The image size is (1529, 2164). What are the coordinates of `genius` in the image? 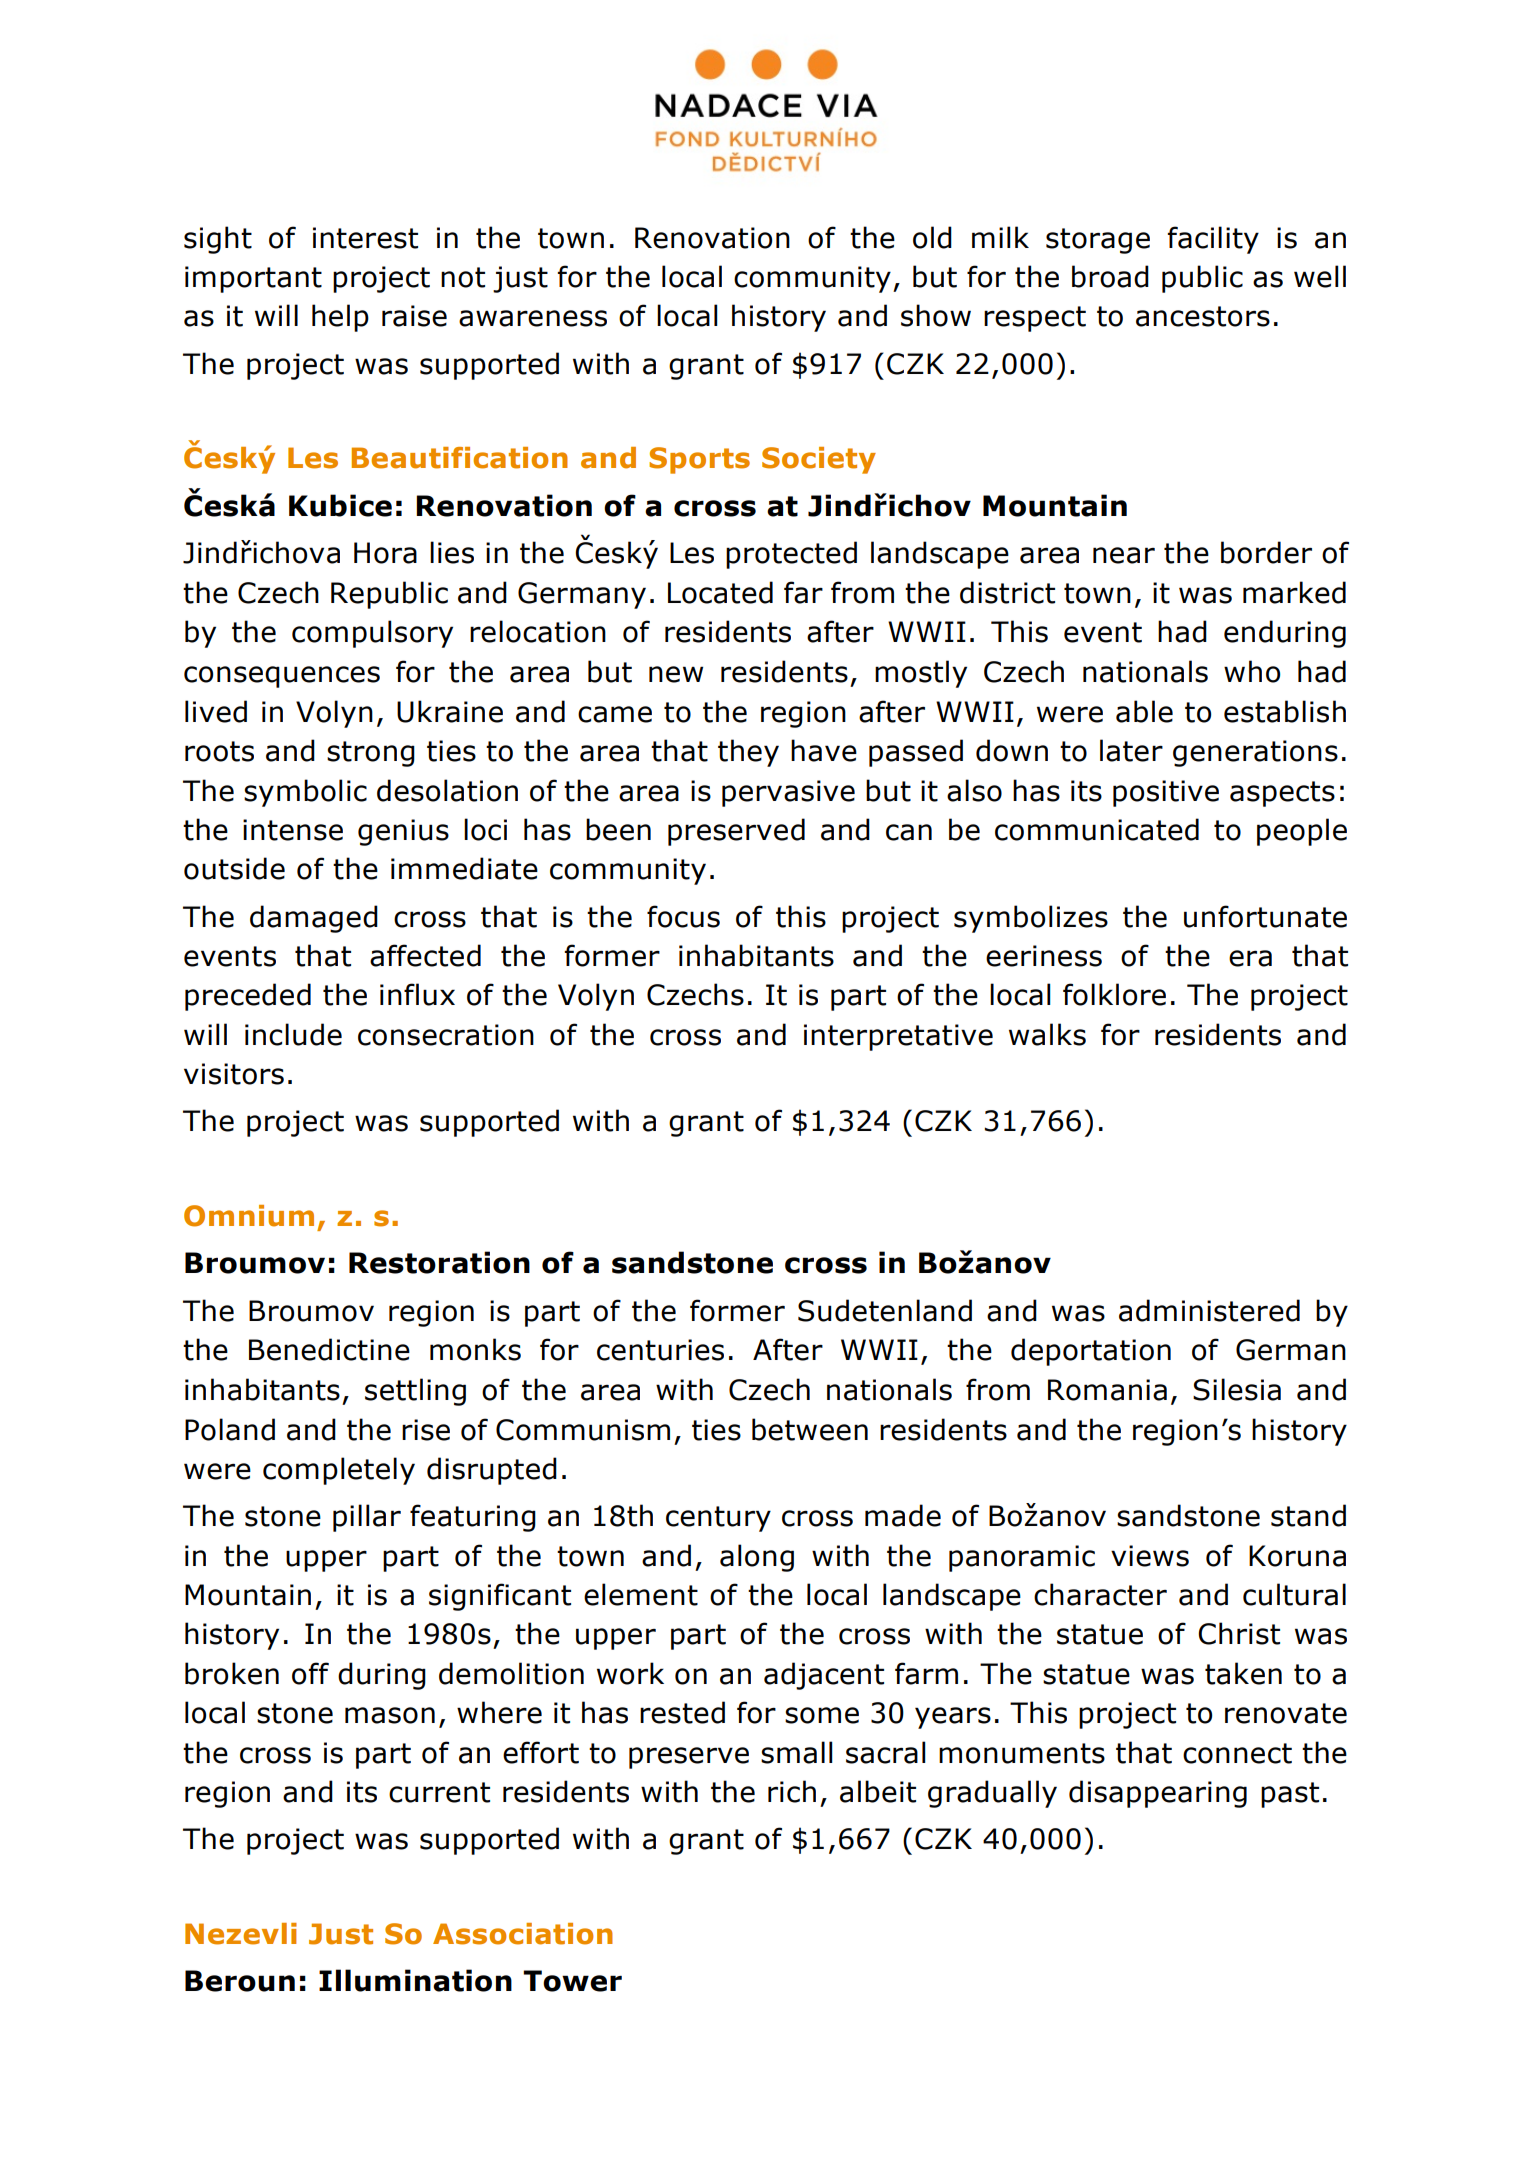 It's located at (403, 832).
